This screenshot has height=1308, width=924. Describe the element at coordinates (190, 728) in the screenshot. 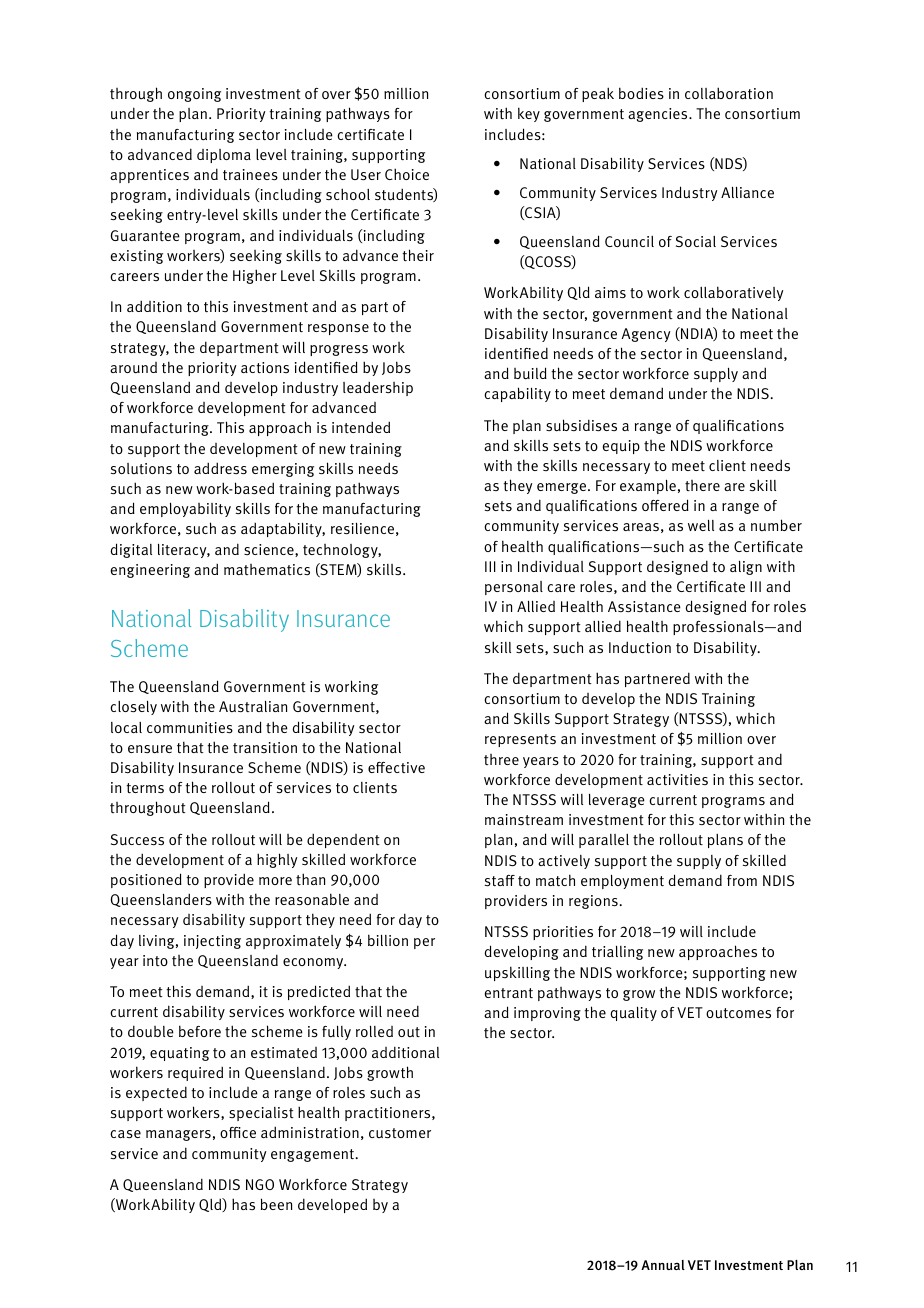

I see `communities` at that location.
